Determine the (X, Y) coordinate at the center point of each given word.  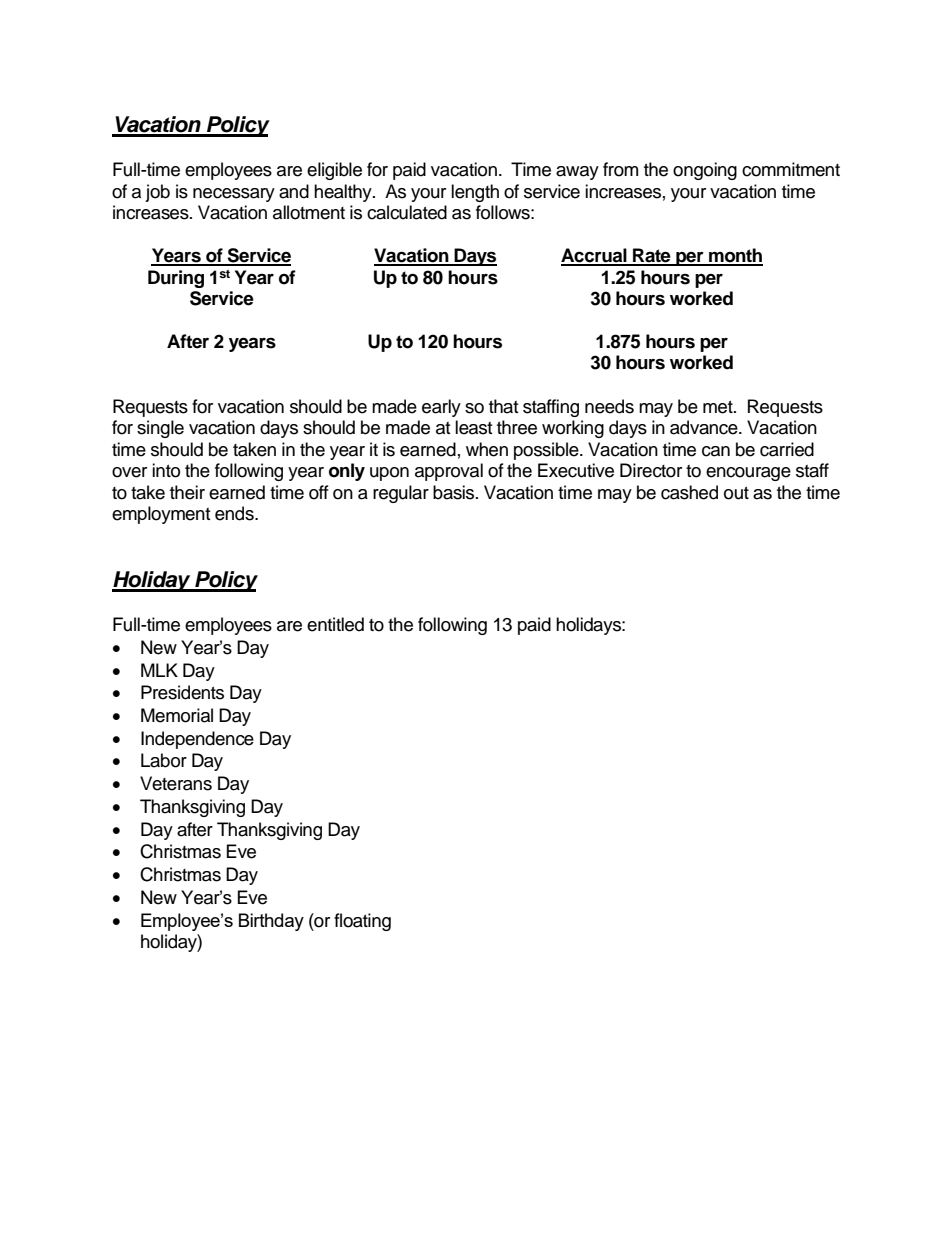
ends (235, 513)
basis (455, 492)
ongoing (705, 171)
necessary (234, 195)
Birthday (271, 922)
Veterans (176, 783)
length (475, 193)
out (736, 493)
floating (362, 922)
